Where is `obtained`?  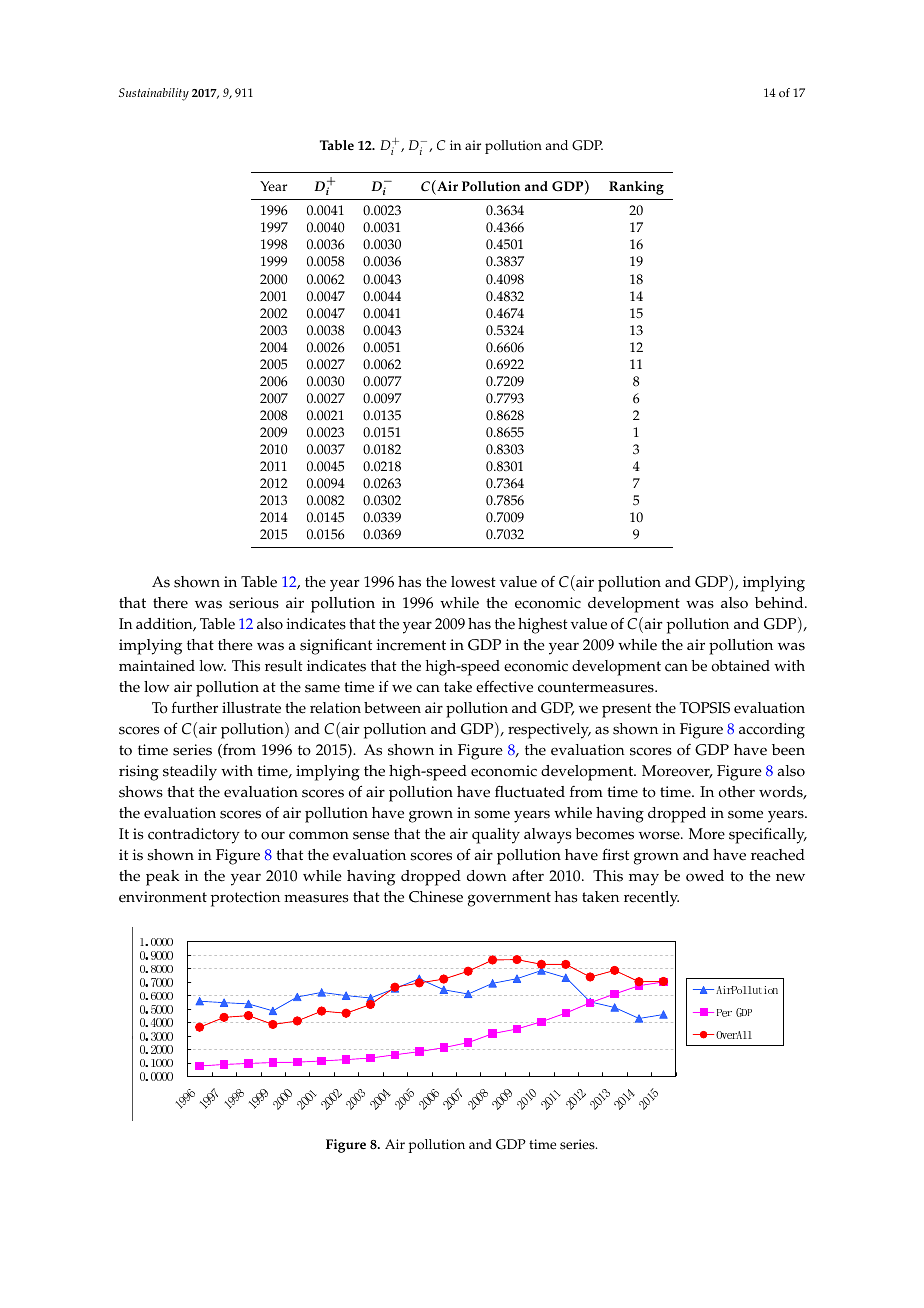
obtained is located at coordinates (740, 666).
